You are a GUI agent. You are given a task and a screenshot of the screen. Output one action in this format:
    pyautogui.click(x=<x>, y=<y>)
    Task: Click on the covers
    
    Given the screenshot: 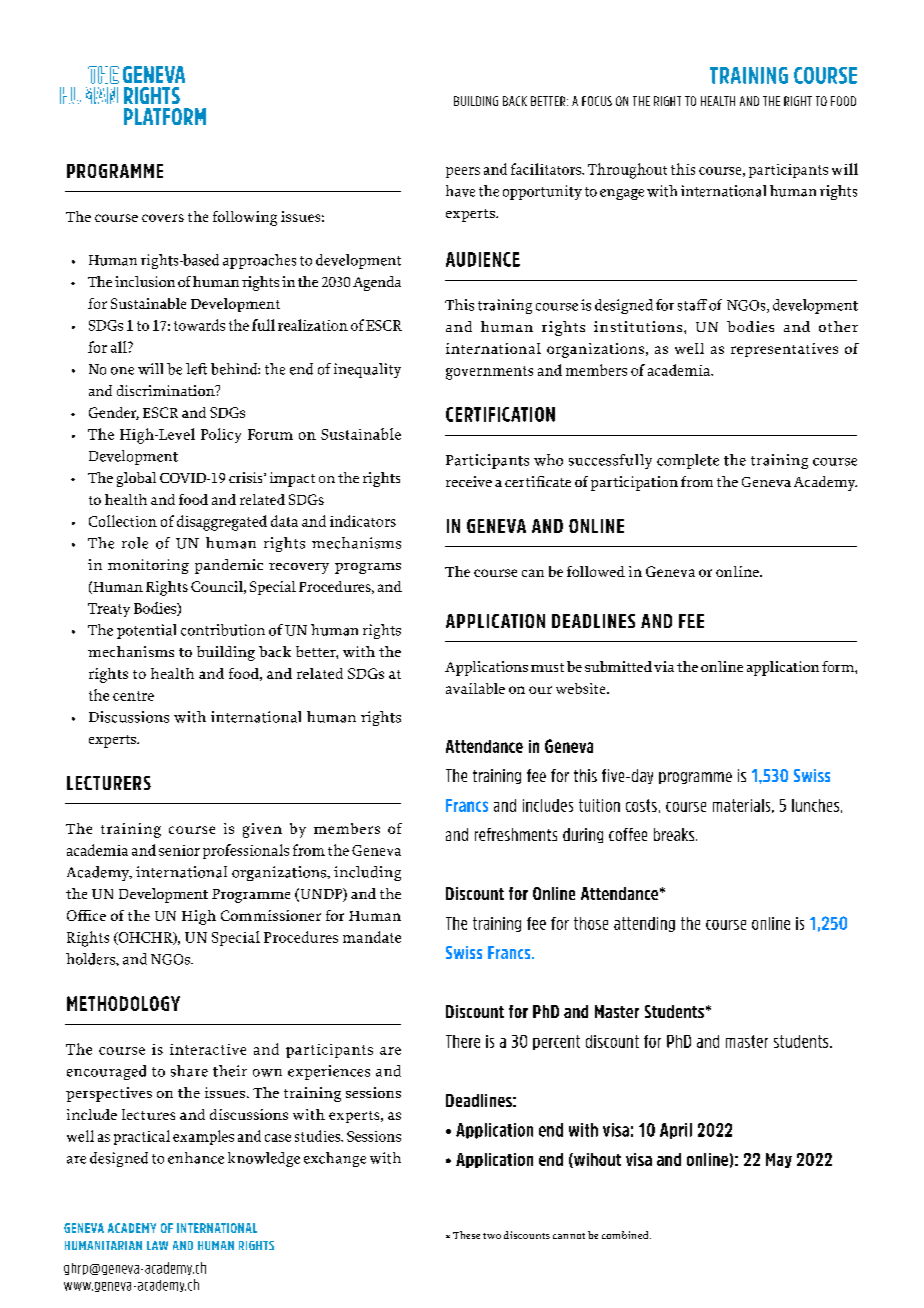 What is the action you would take?
    pyautogui.click(x=163, y=218)
